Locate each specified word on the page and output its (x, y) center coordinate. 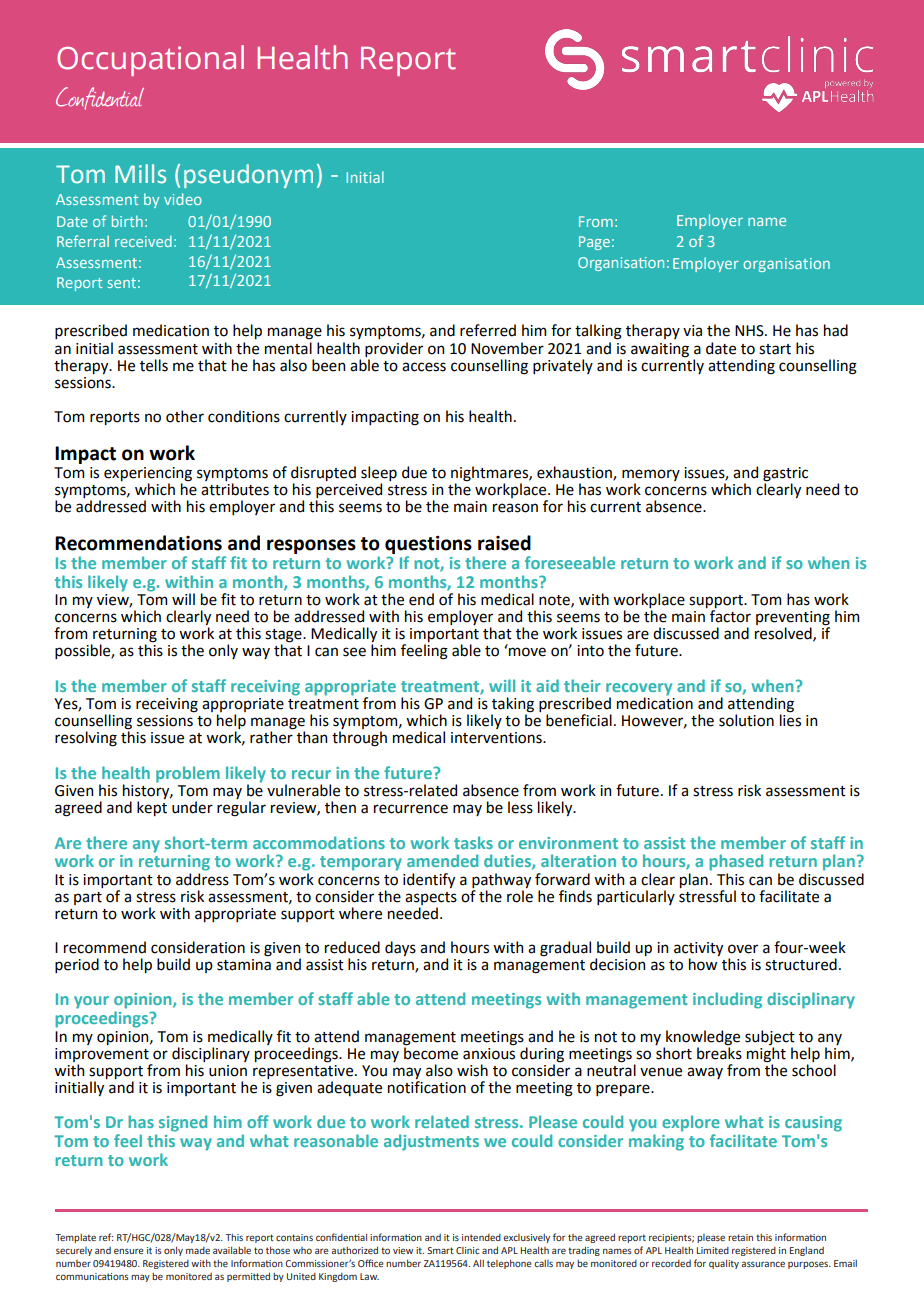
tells (154, 365)
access (424, 367)
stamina (244, 965)
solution (746, 720)
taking (512, 706)
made (198, 1250)
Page (594, 243)
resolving (86, 739)
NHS (750, 331)
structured (801, 964)
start (775, 349)
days (400, 948)
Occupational (150, 60)
